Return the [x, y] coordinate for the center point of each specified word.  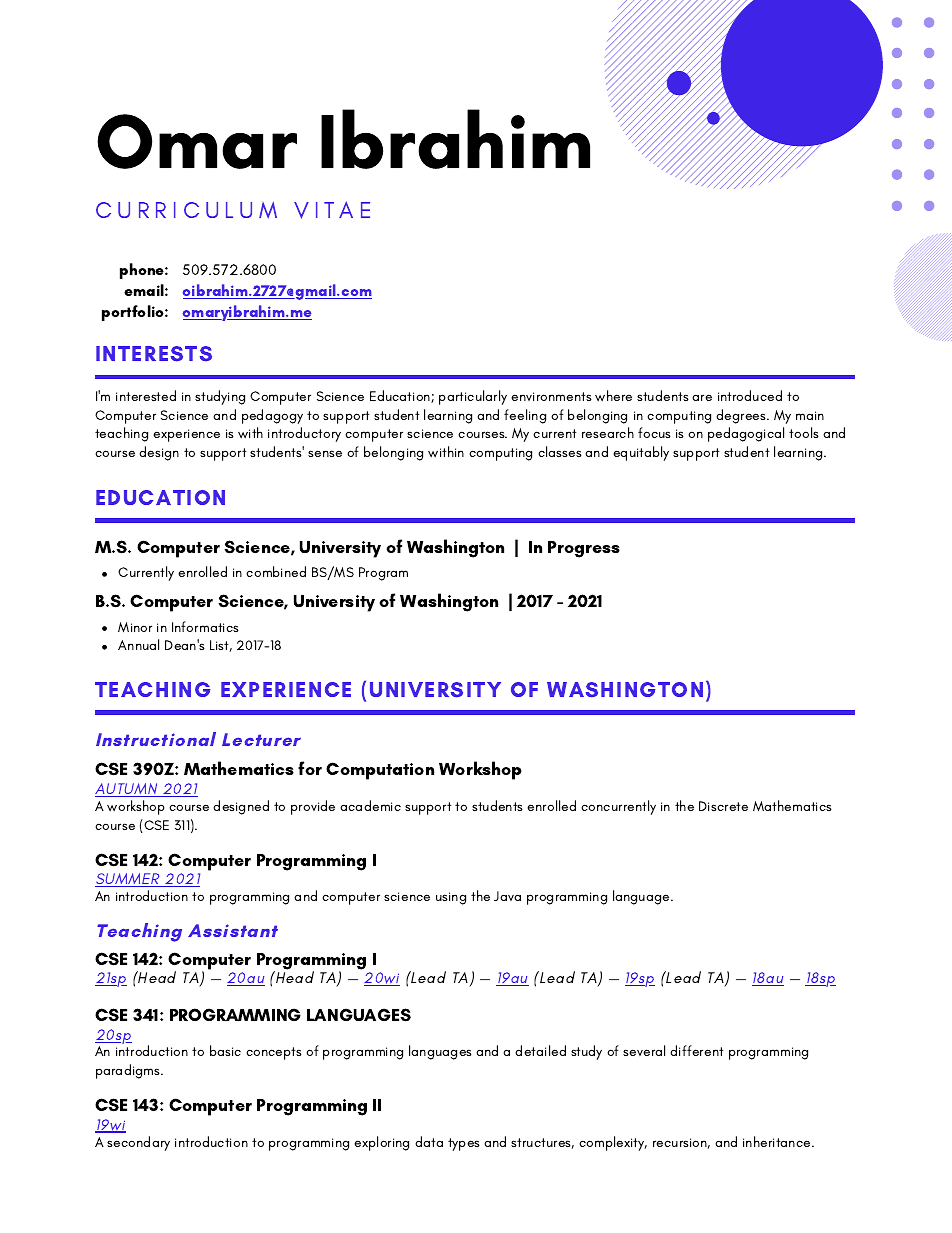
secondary [138, 1143]
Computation [380, 771]
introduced [750, 395]
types [464, 1144]
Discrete [723, 806]
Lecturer [261, 739]
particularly [473, 397]
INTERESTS [154, 354]
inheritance [778, 1141]
